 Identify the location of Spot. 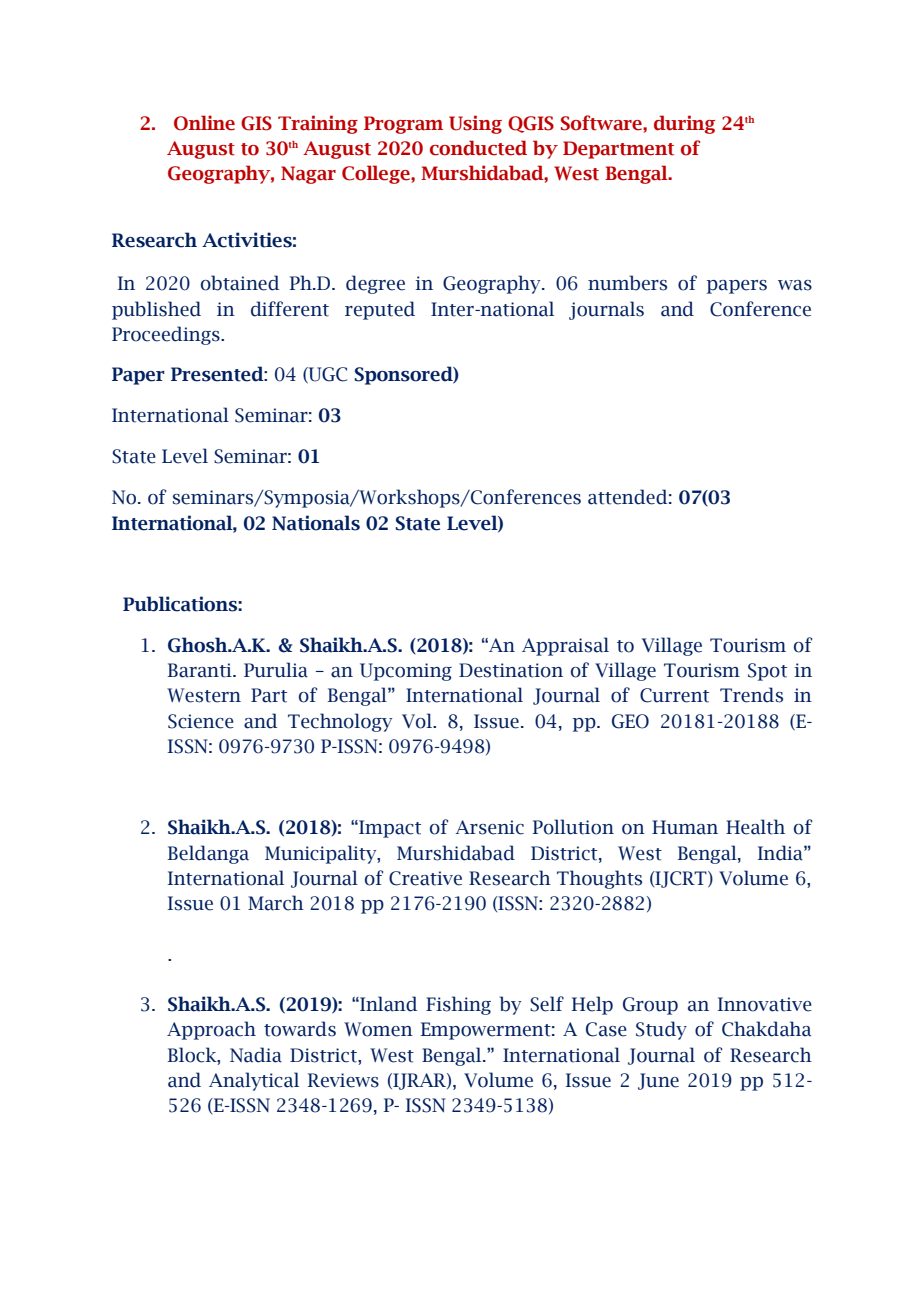
(767, 672).
